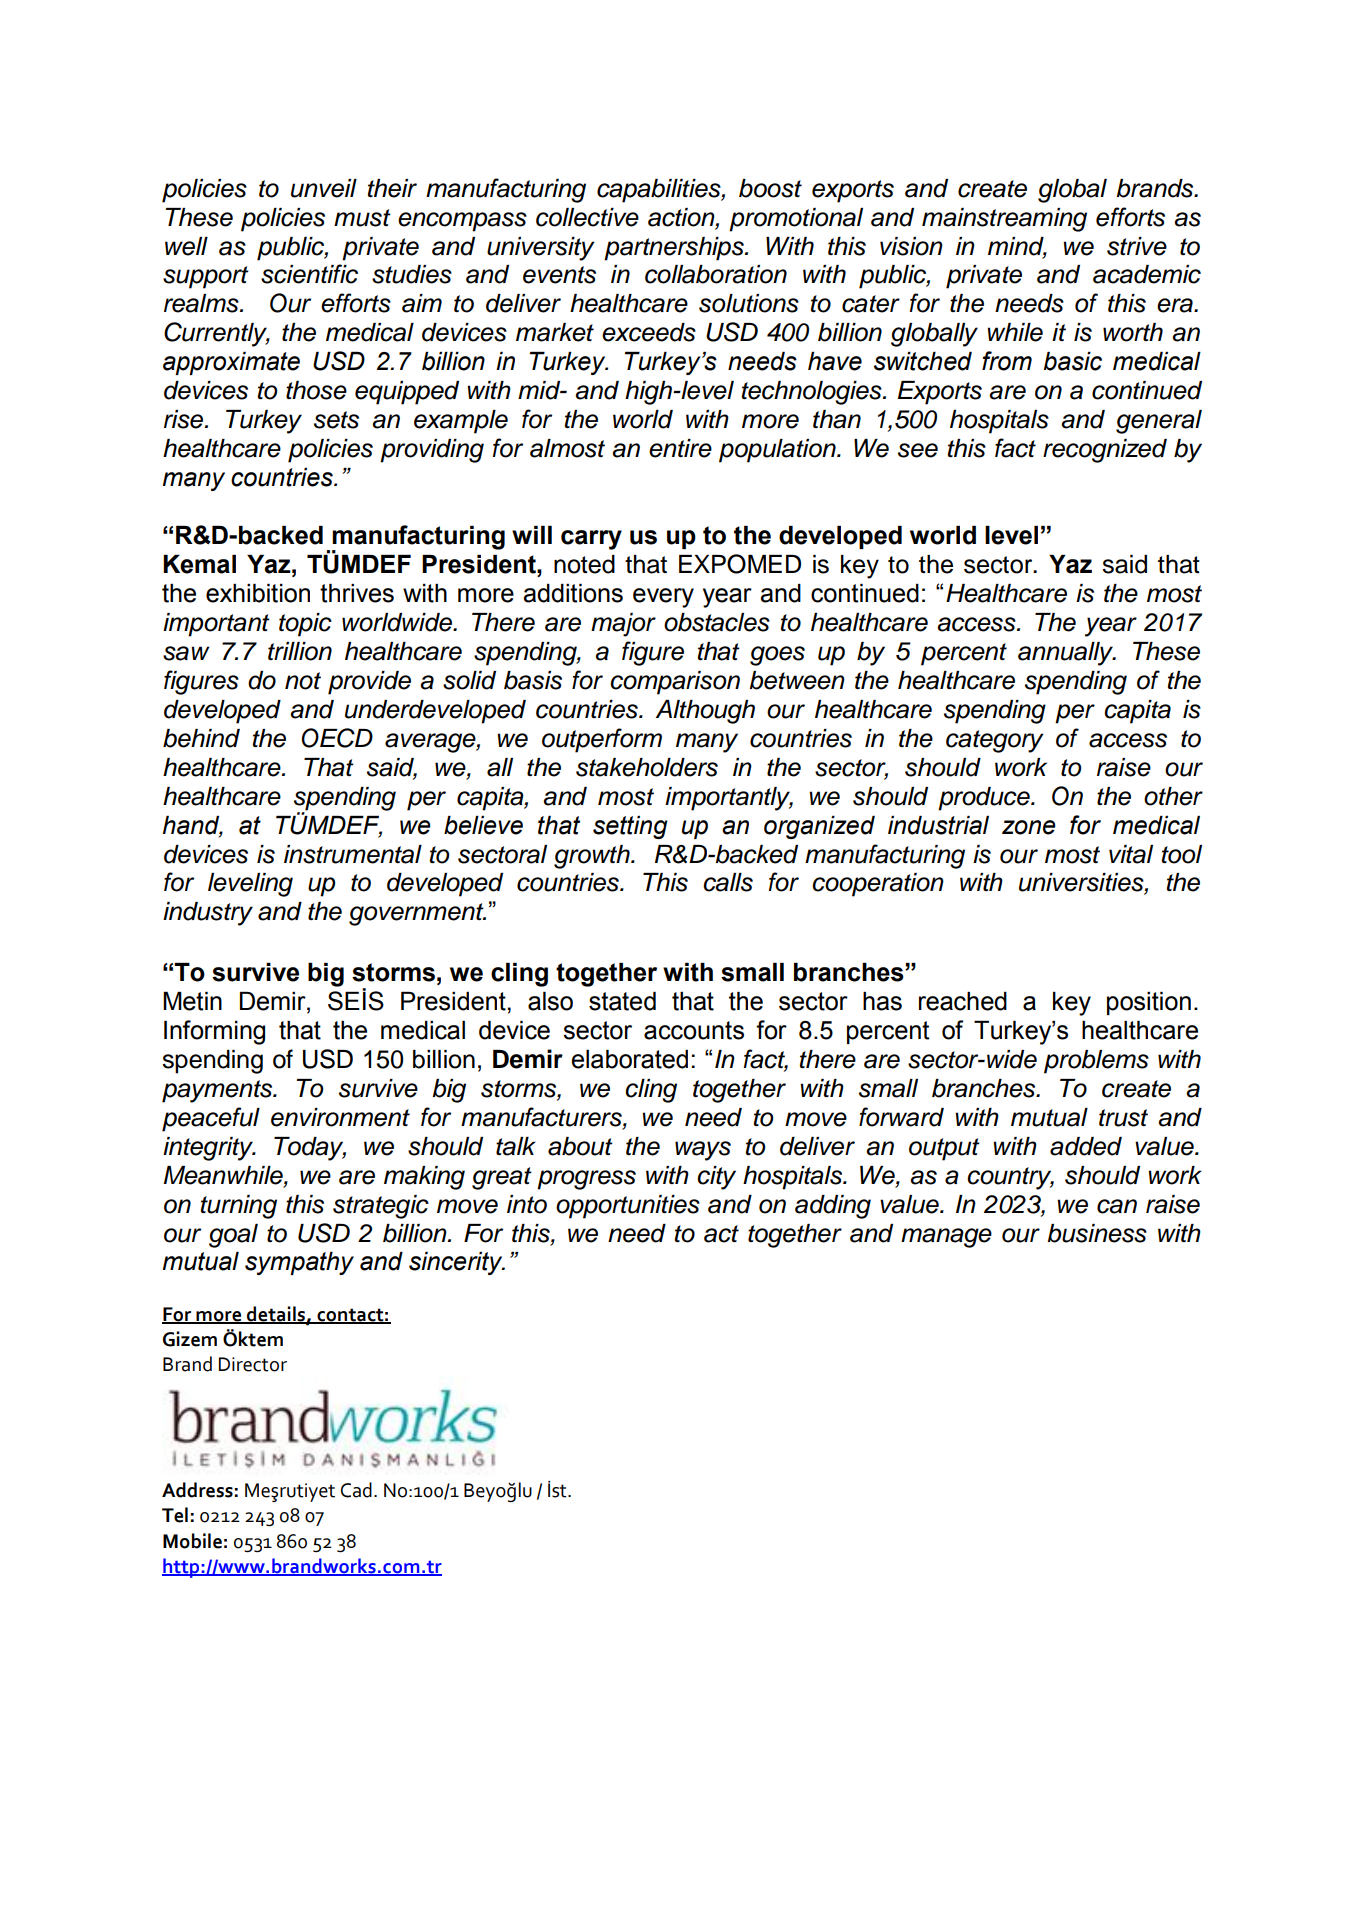 Image resolution: width=1362 pixels, height=1927 pixels. Describe the element at coordinates (1096, 1062) in the screenshot. I see `problems` at that location.
